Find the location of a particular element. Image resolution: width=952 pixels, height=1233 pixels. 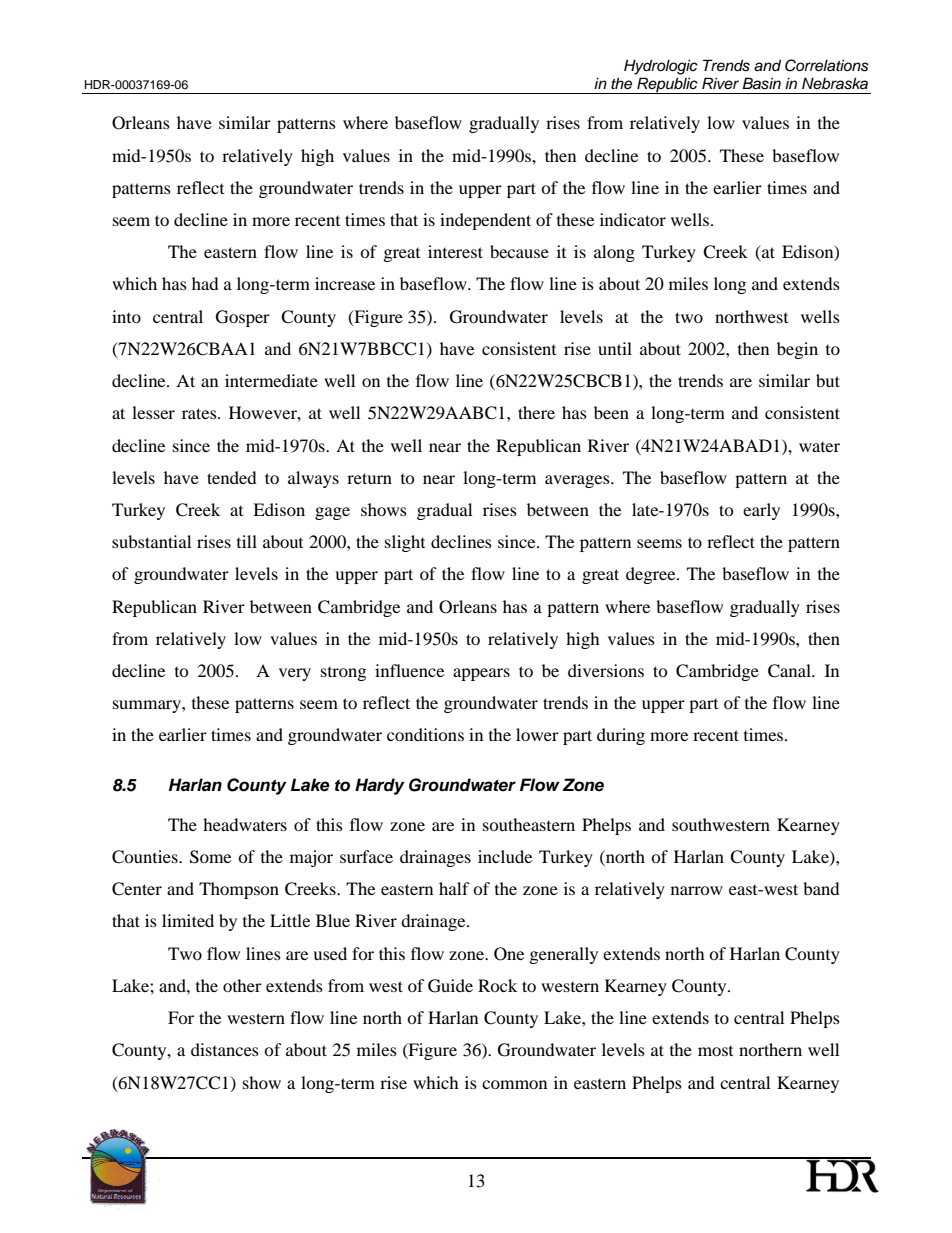

Canal is located at coordinates (790, 671).
